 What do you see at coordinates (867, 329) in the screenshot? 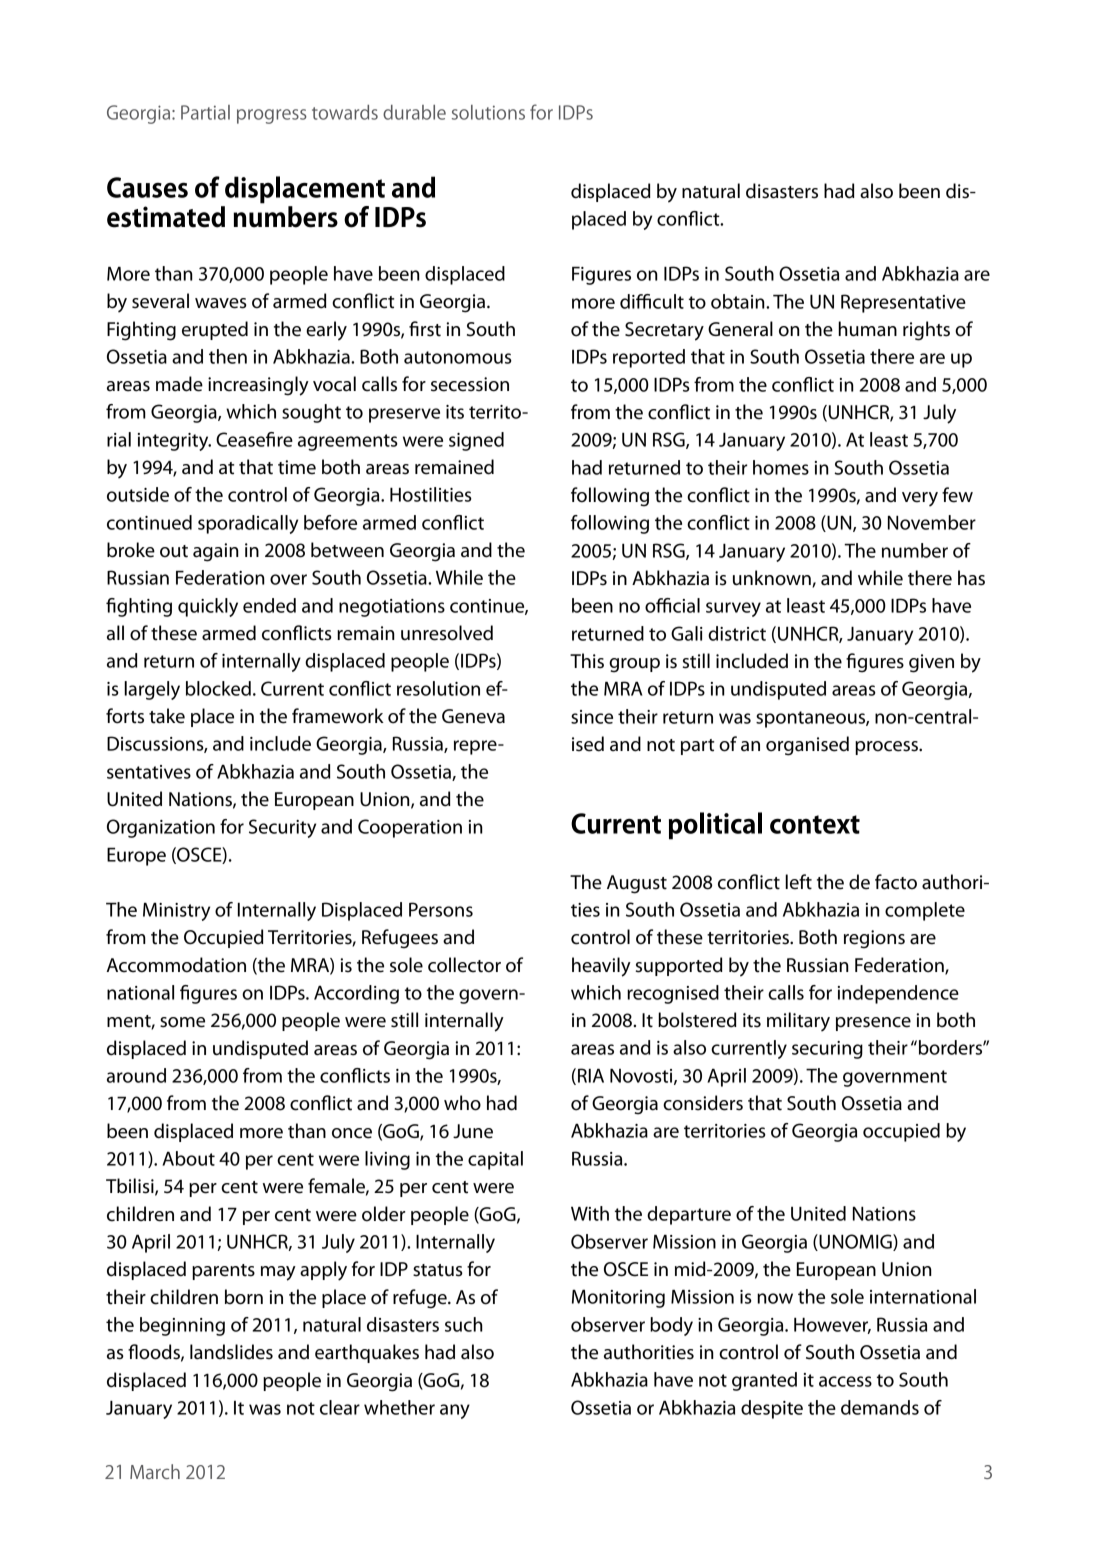
I see `human` at bounding box center [867, 329].
